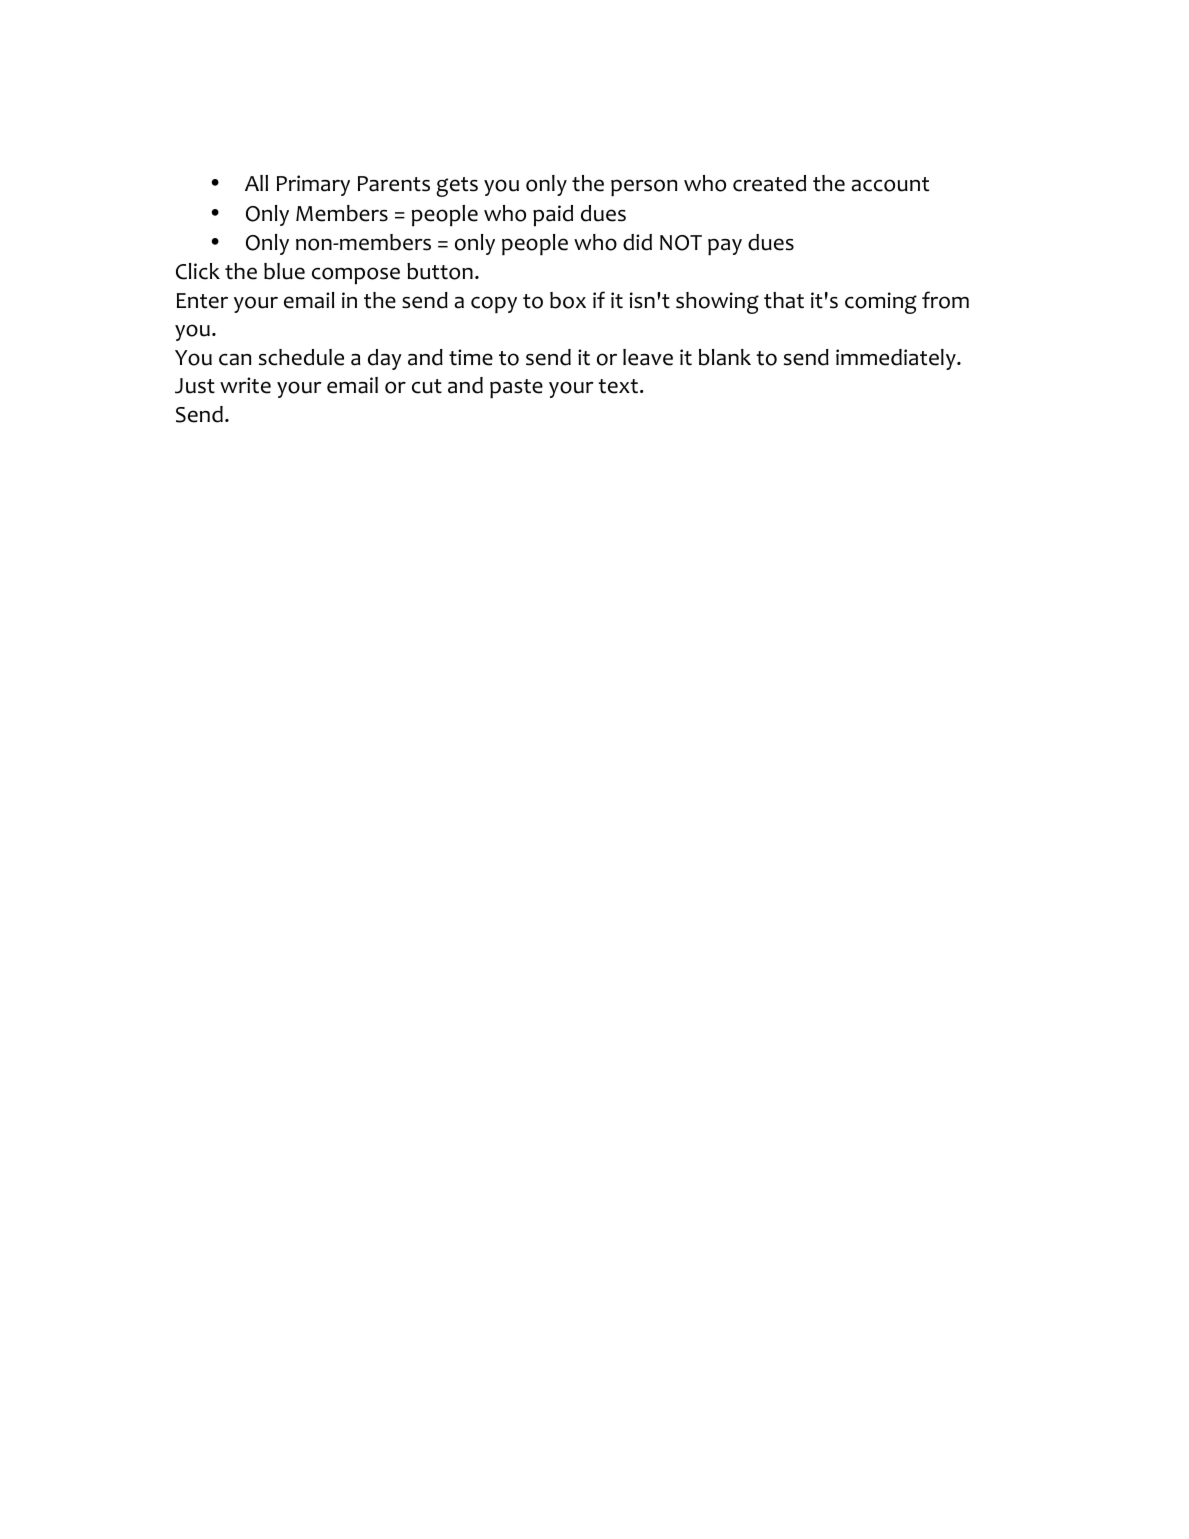  I want to click on paste, so click(516, 389).
